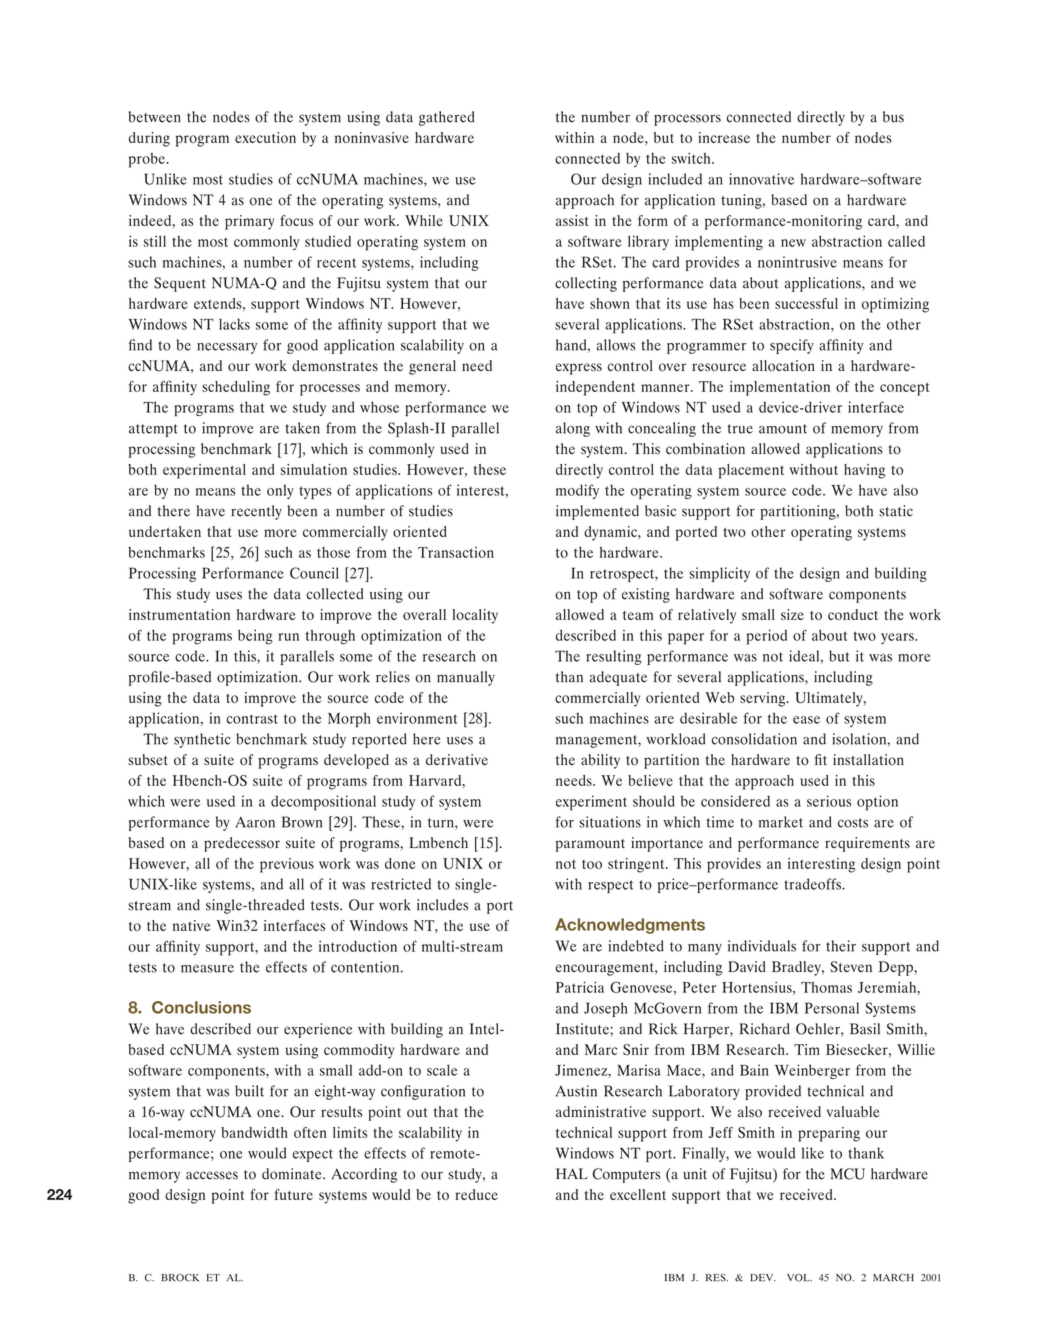 This page has width=1037, height=1342. I want to click on innovative, so click(761, 179).
